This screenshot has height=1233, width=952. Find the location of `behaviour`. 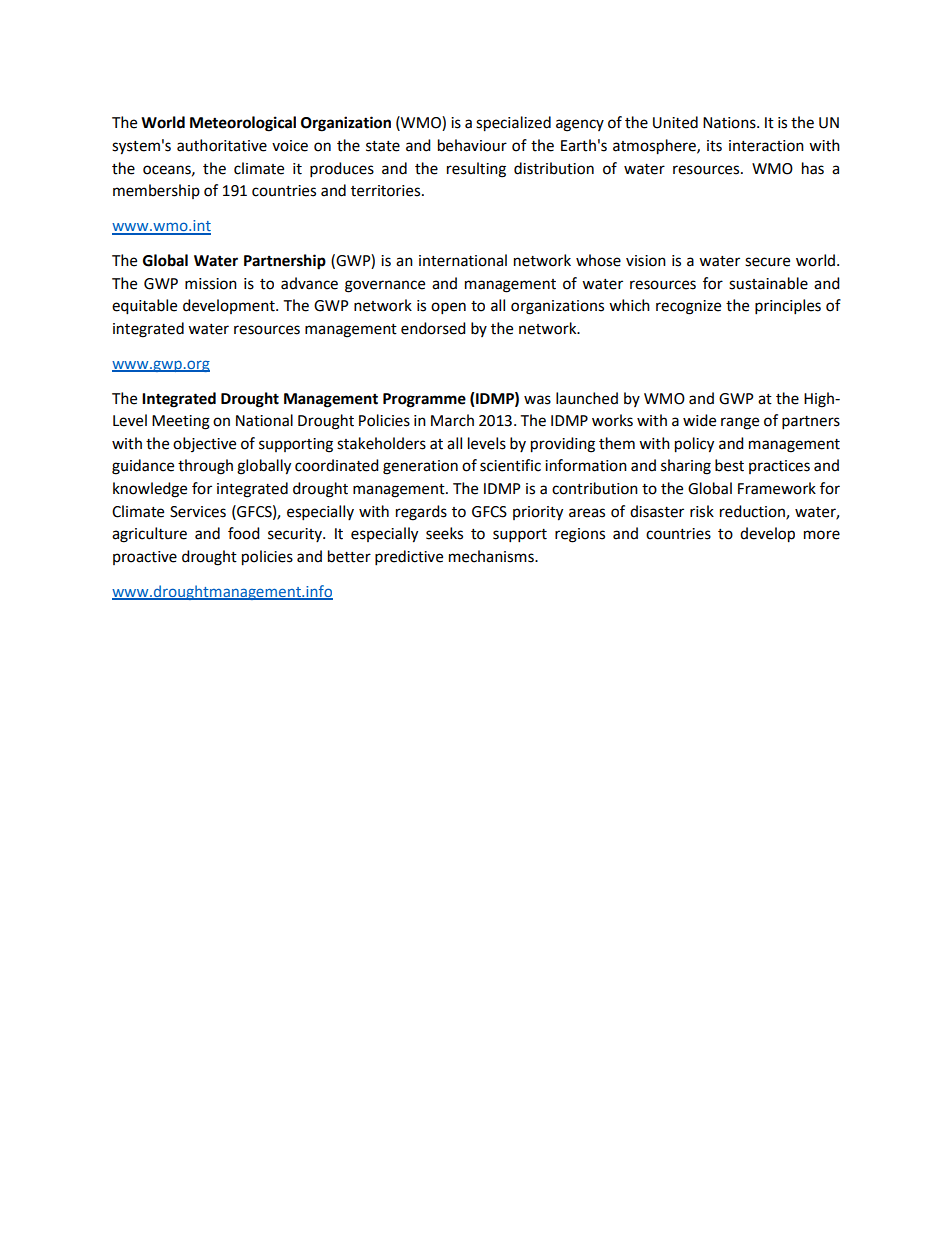

behaviour is located at coordinates (472, 145).
